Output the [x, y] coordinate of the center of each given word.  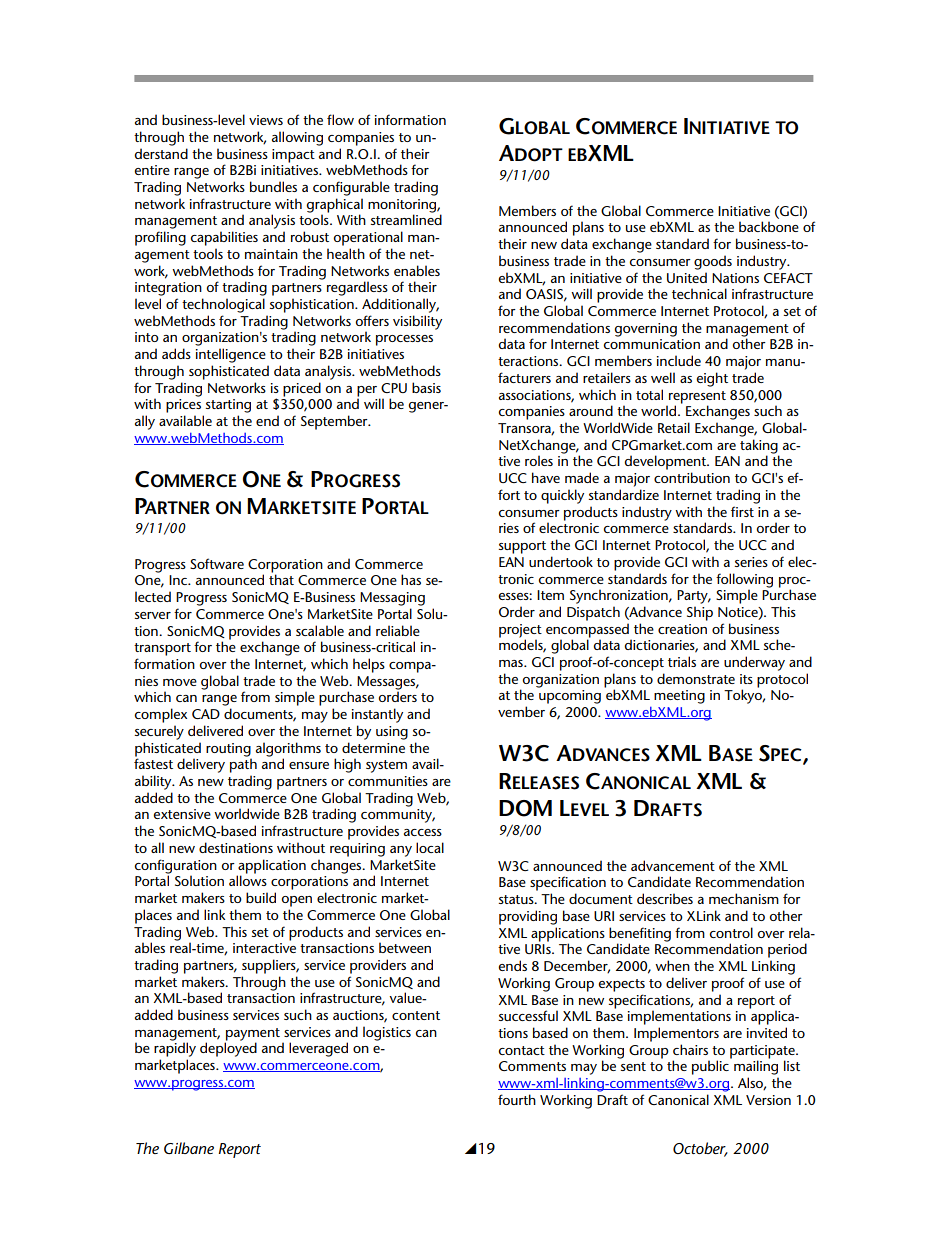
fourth [517, 1099]
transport [162, 649]
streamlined [406, 219]
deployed [228, 1049]
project [520, 632]
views [266, 120]
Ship [700, 613]
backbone [769, 226]
